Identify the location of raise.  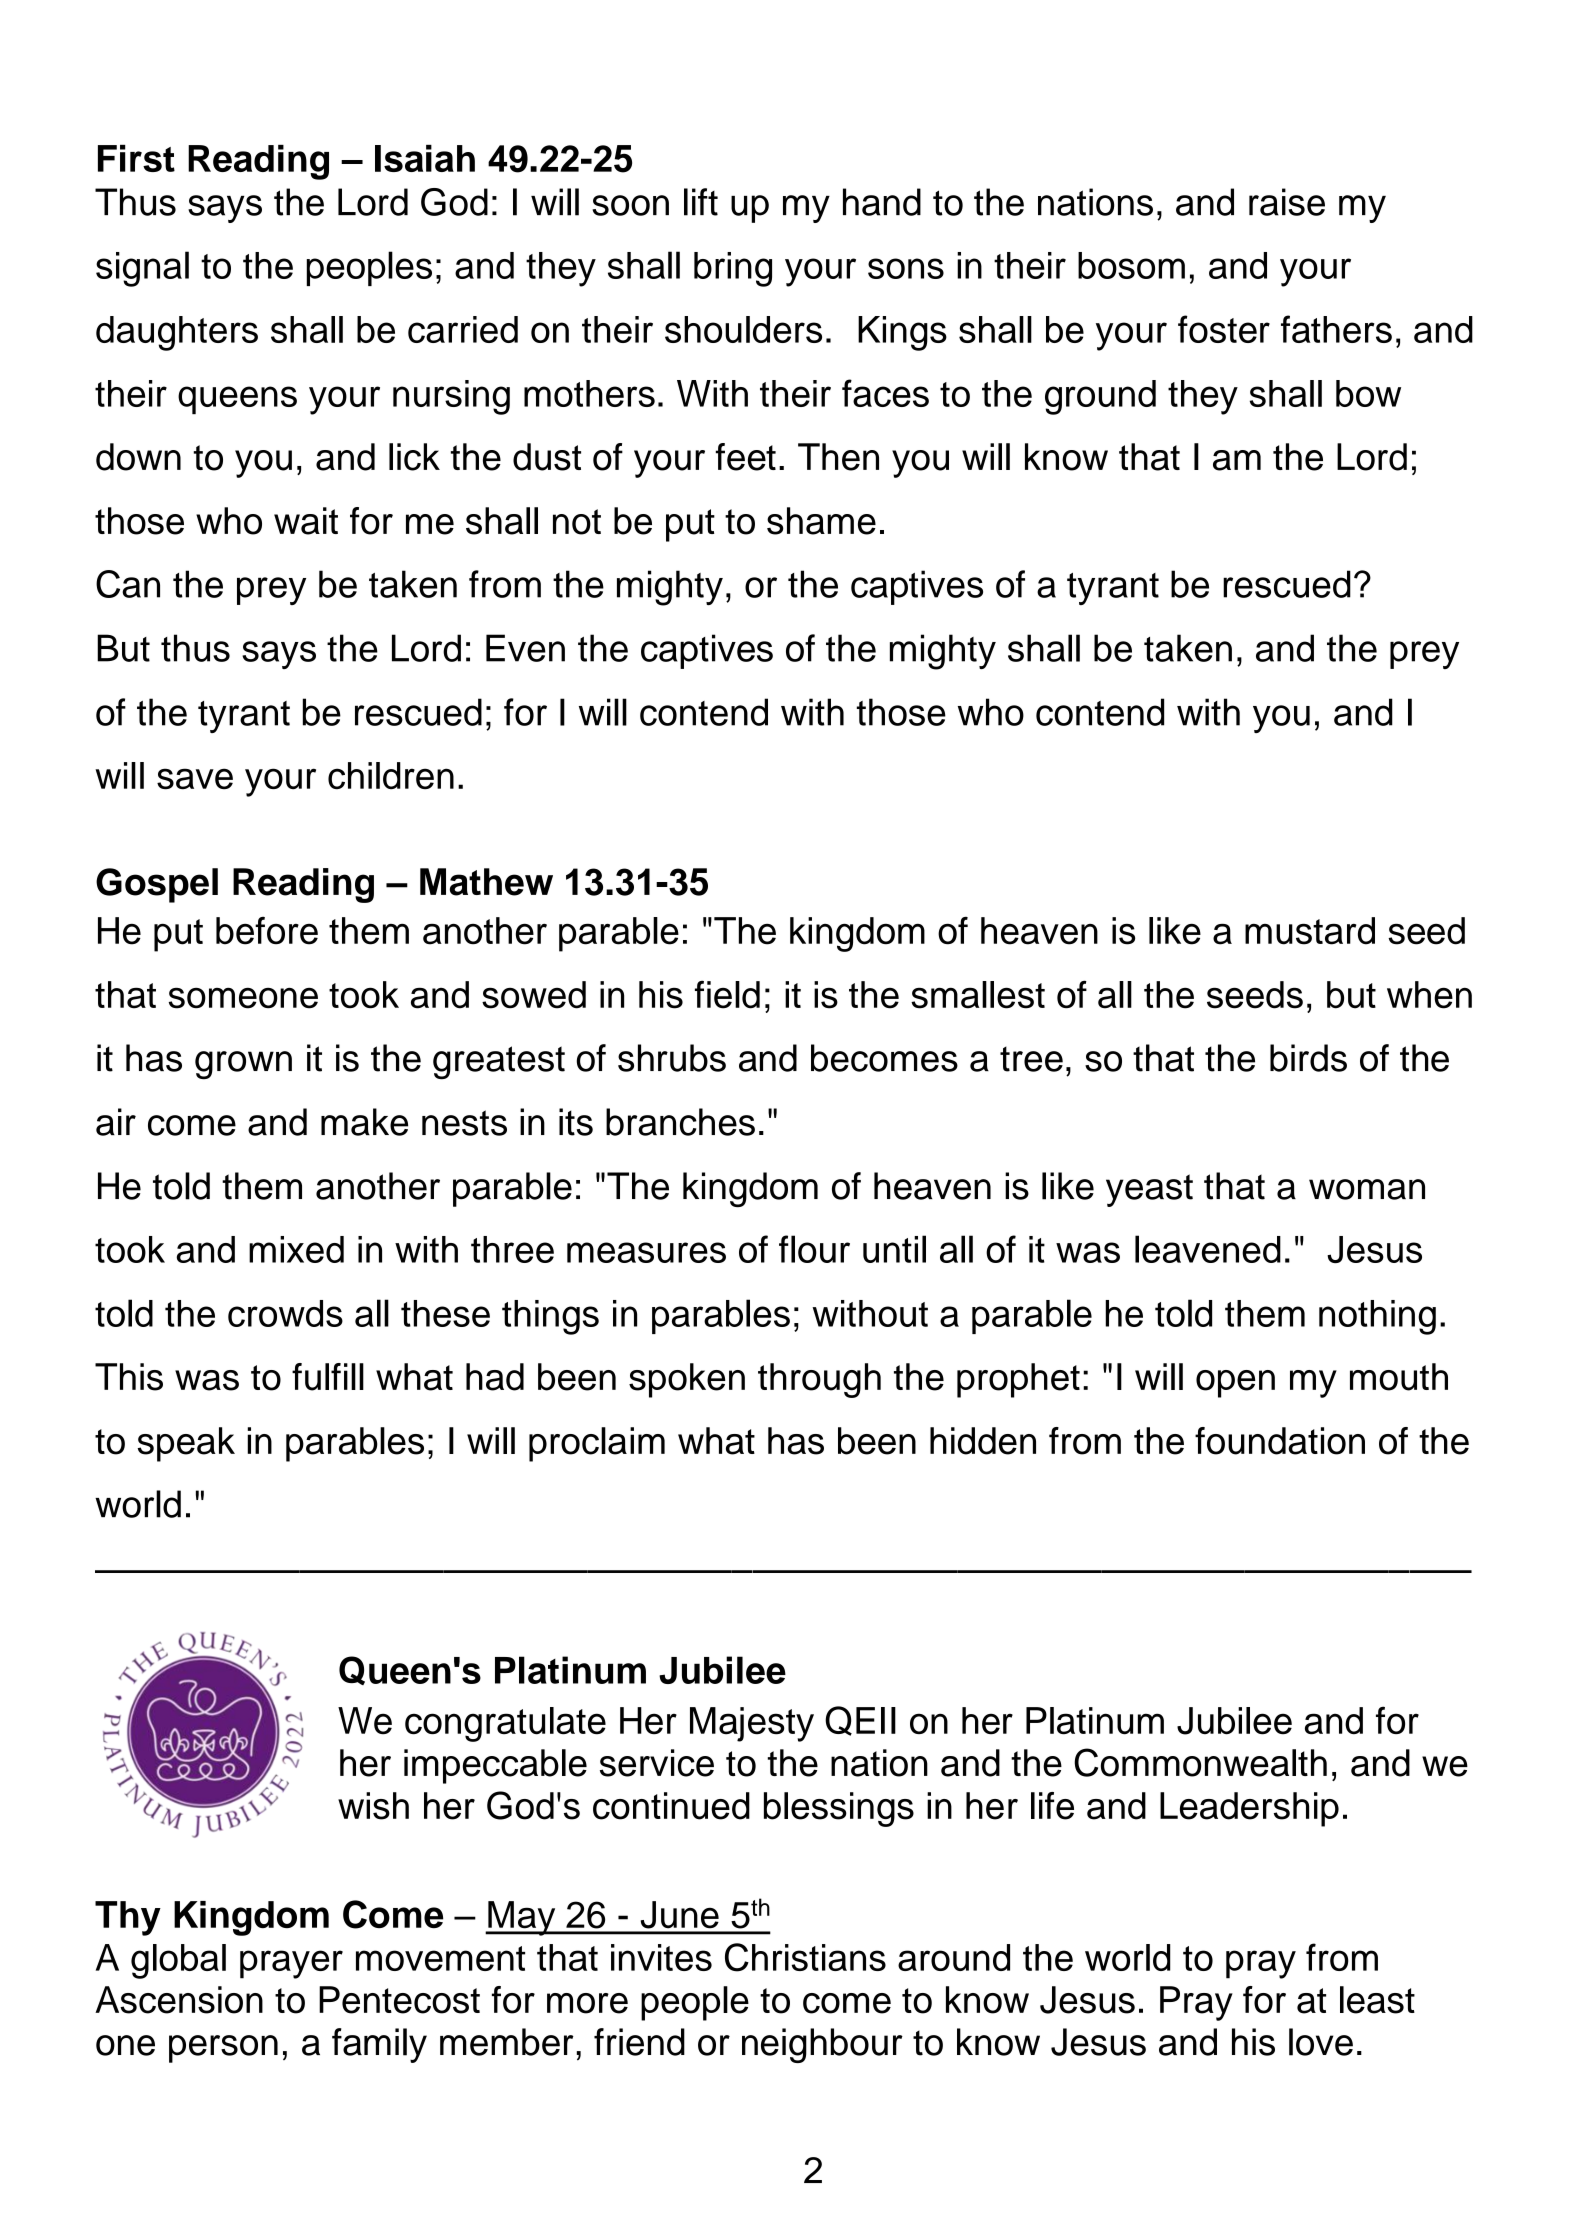
(1287, 202).
